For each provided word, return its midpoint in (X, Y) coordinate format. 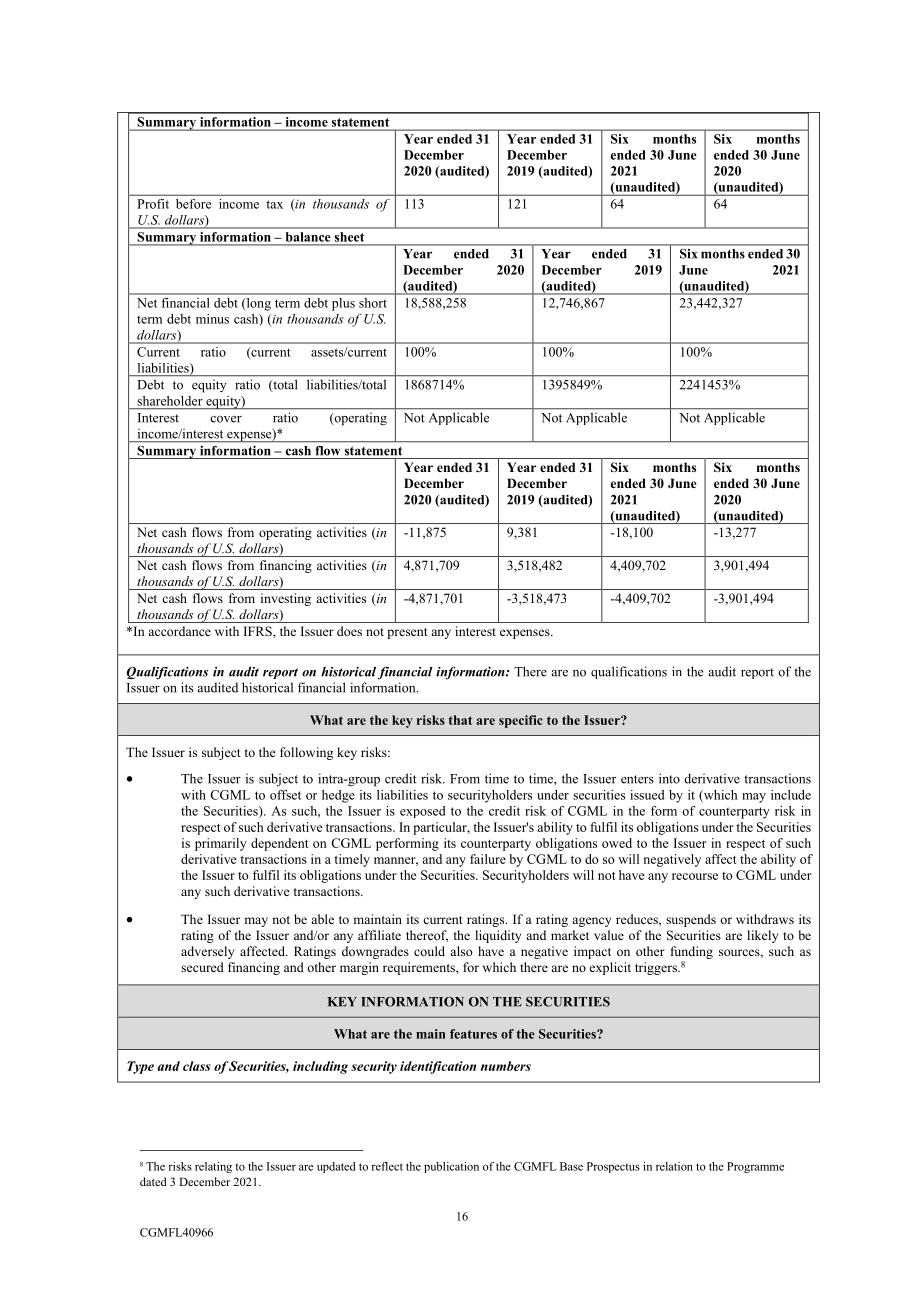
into (669, 778)
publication (451, 1167)
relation (674, 1166)
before (193, 204)
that (460, 720)
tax (274, 204)
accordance (179, 631)
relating (213, 1167)
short (372, 303)
